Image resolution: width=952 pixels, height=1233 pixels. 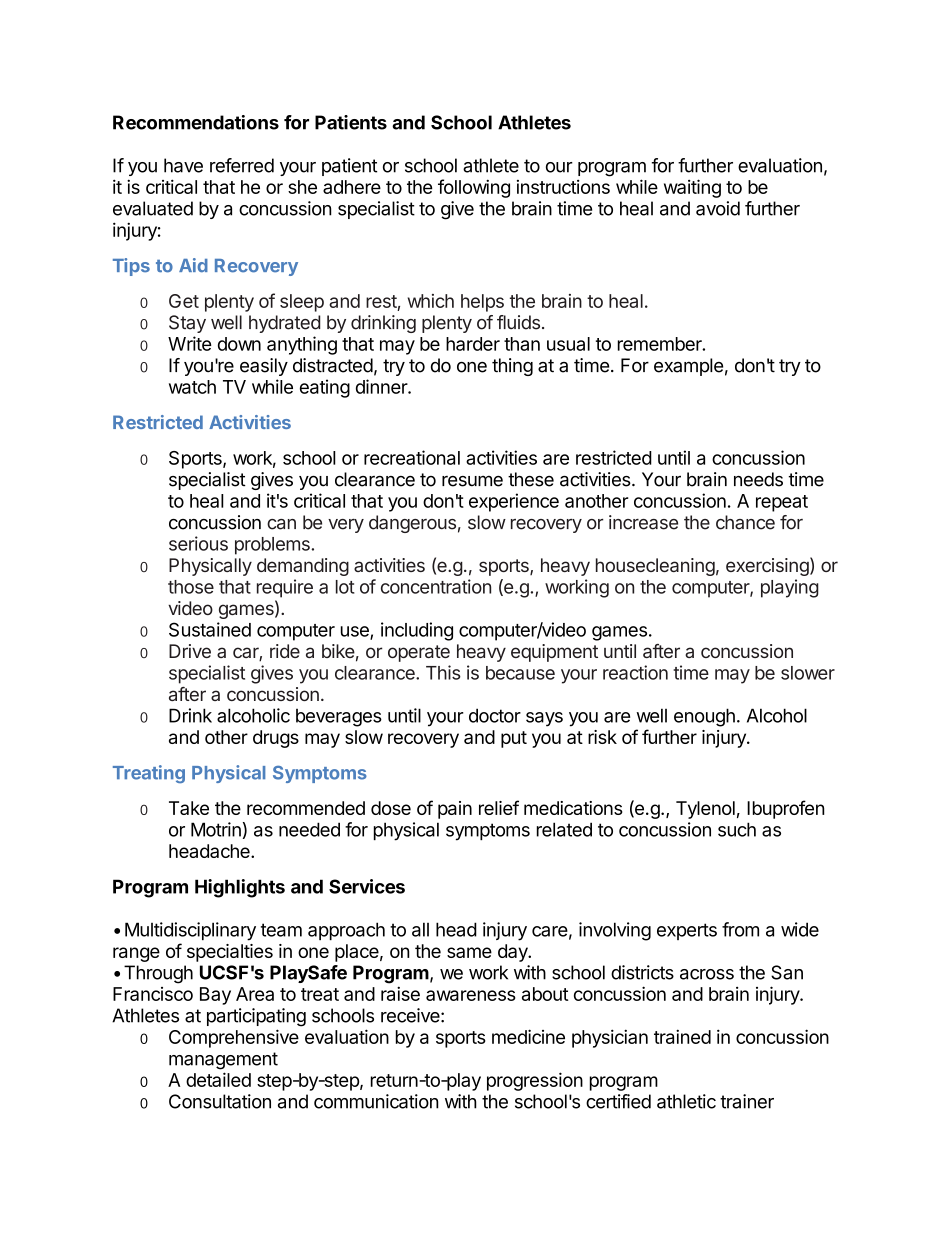 What do you see at coordinates (692, 188) in the document?
I see `waiting` at bounding box center [692, 188].
